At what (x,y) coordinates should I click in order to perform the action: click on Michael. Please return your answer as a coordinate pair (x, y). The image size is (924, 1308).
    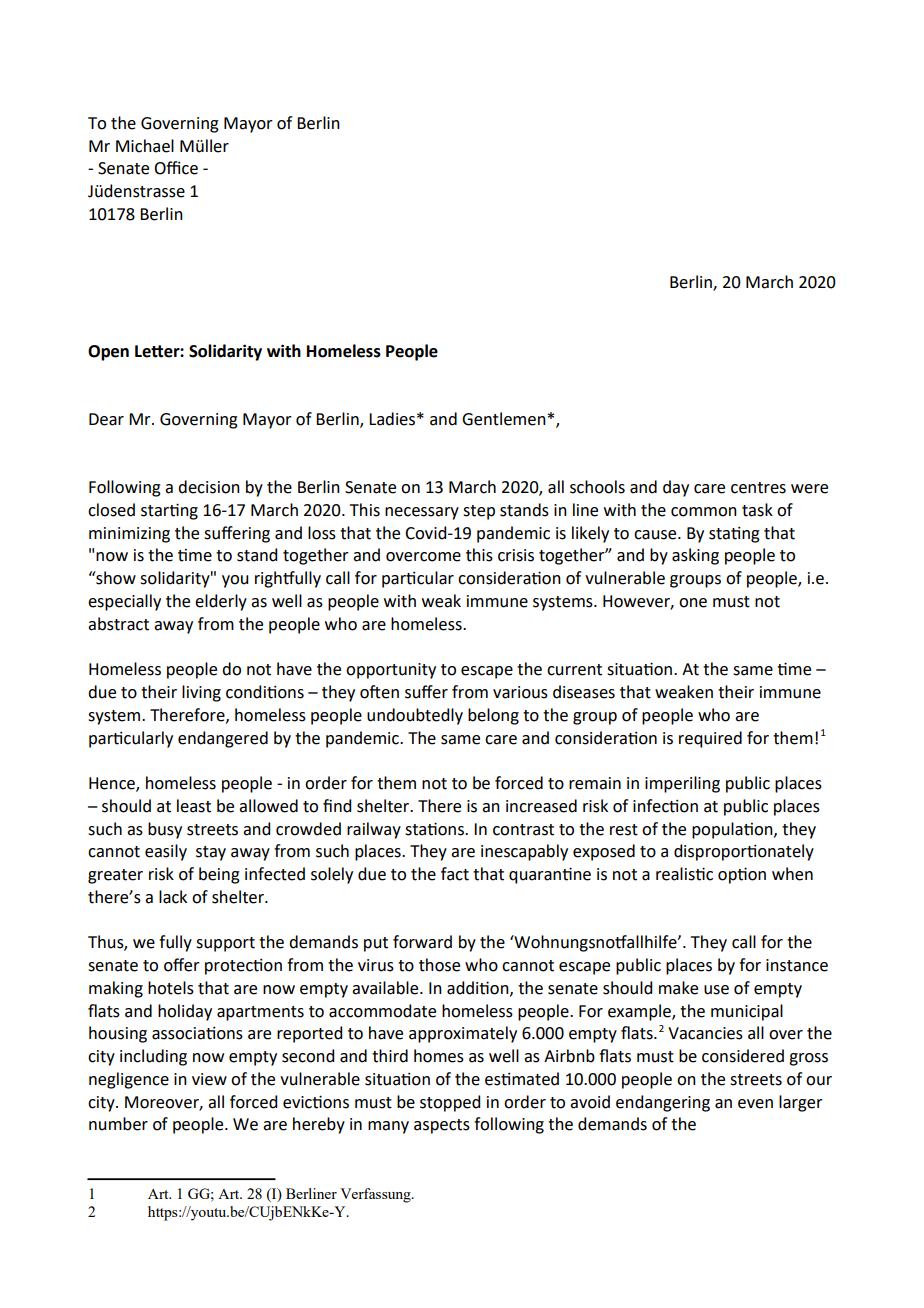
    Looking at the image, I should click on (145, 146).
